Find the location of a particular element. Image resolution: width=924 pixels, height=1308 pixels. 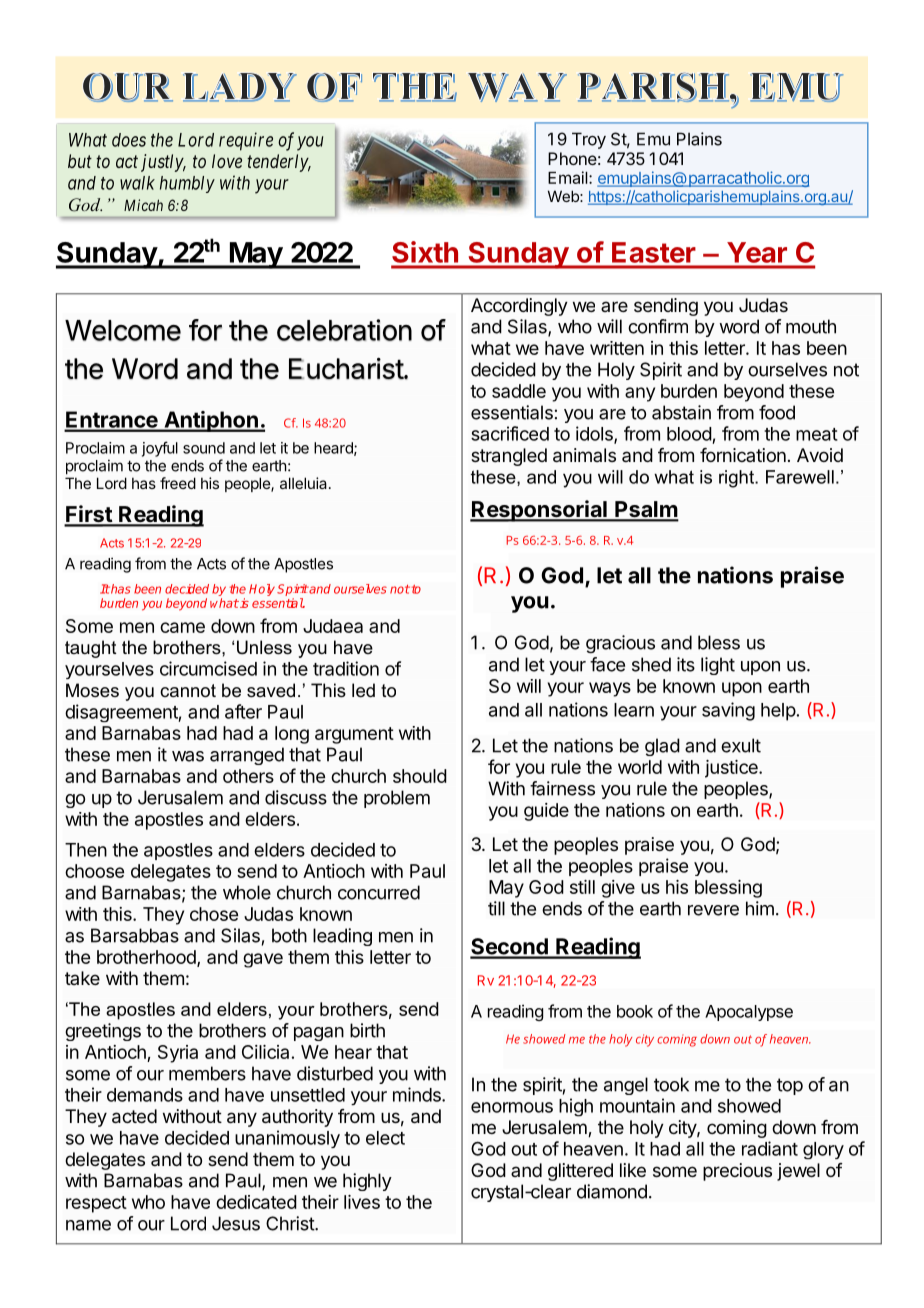

lives is located at coordinates (362, 1202).
